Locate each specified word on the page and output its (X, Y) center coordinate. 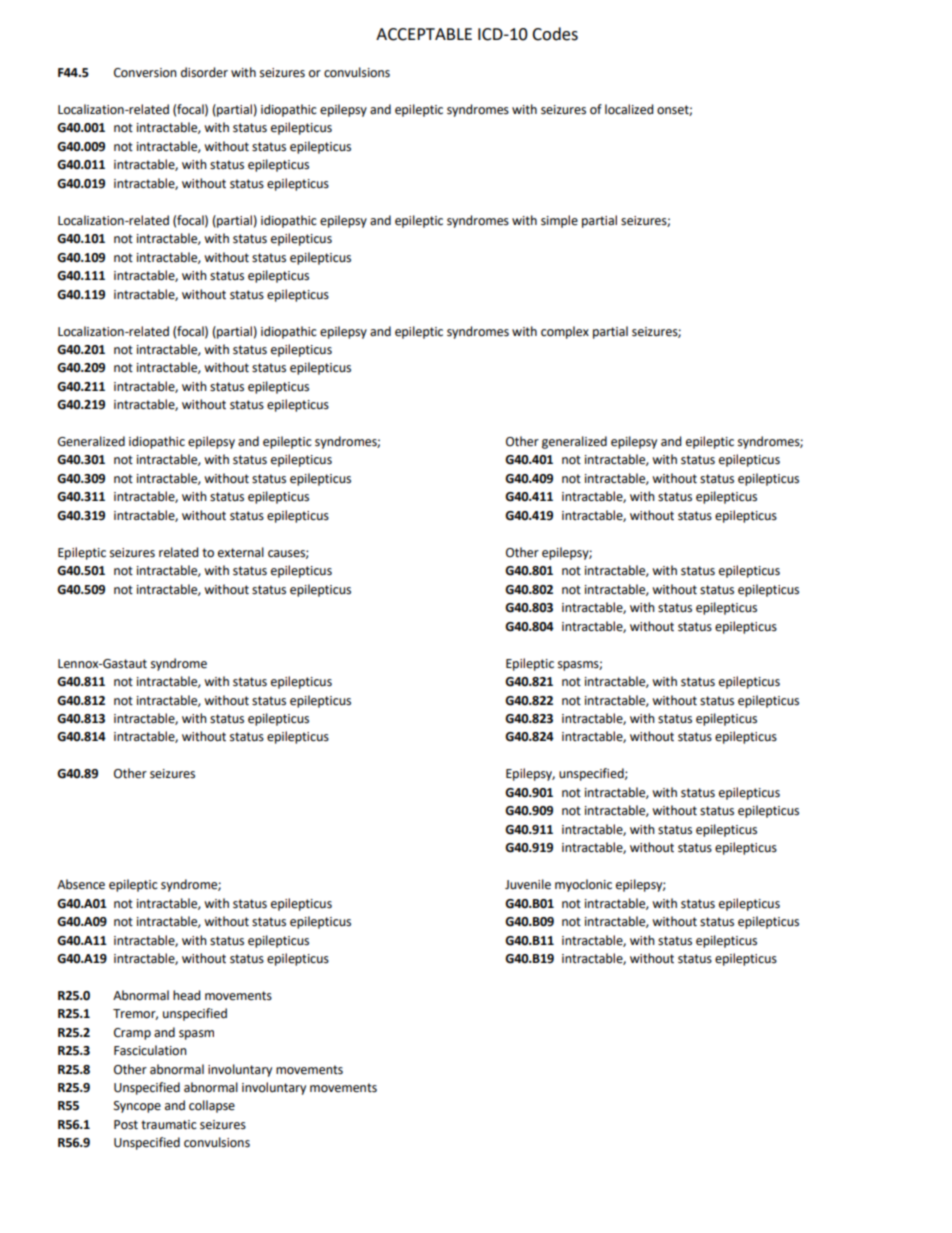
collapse (212, 1106)
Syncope (137, 1107)
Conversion (145, 73)
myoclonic (583, 885)
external (241, 552)
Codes (555, 34)
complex (565, 332)
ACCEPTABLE (424, 34)
